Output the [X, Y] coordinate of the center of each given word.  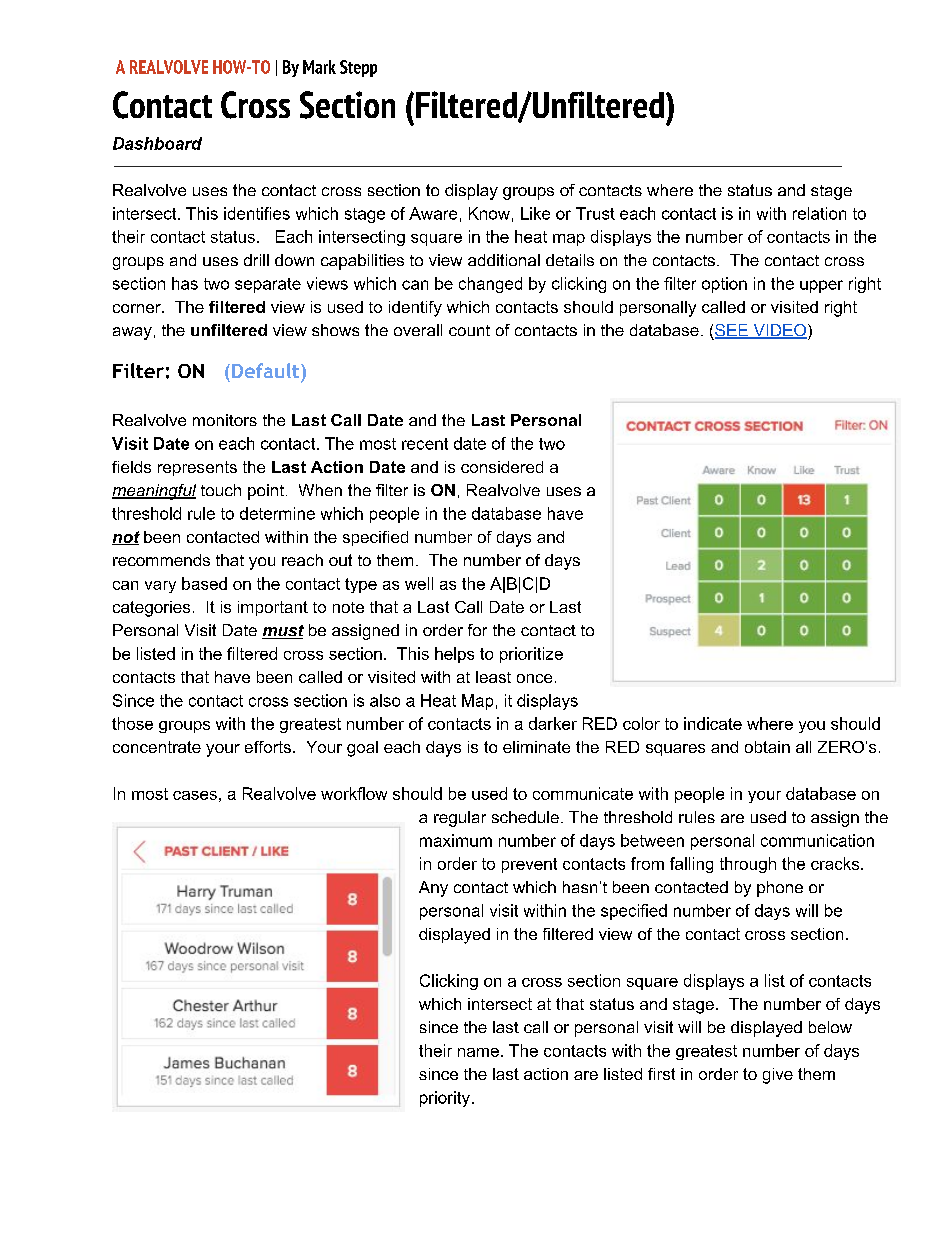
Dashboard [157, 143]
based [204, 583]
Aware [433, 213]
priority [445, 1099]
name [478, 1052]
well [419, 583]
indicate [713, 723]
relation [819, 213]
